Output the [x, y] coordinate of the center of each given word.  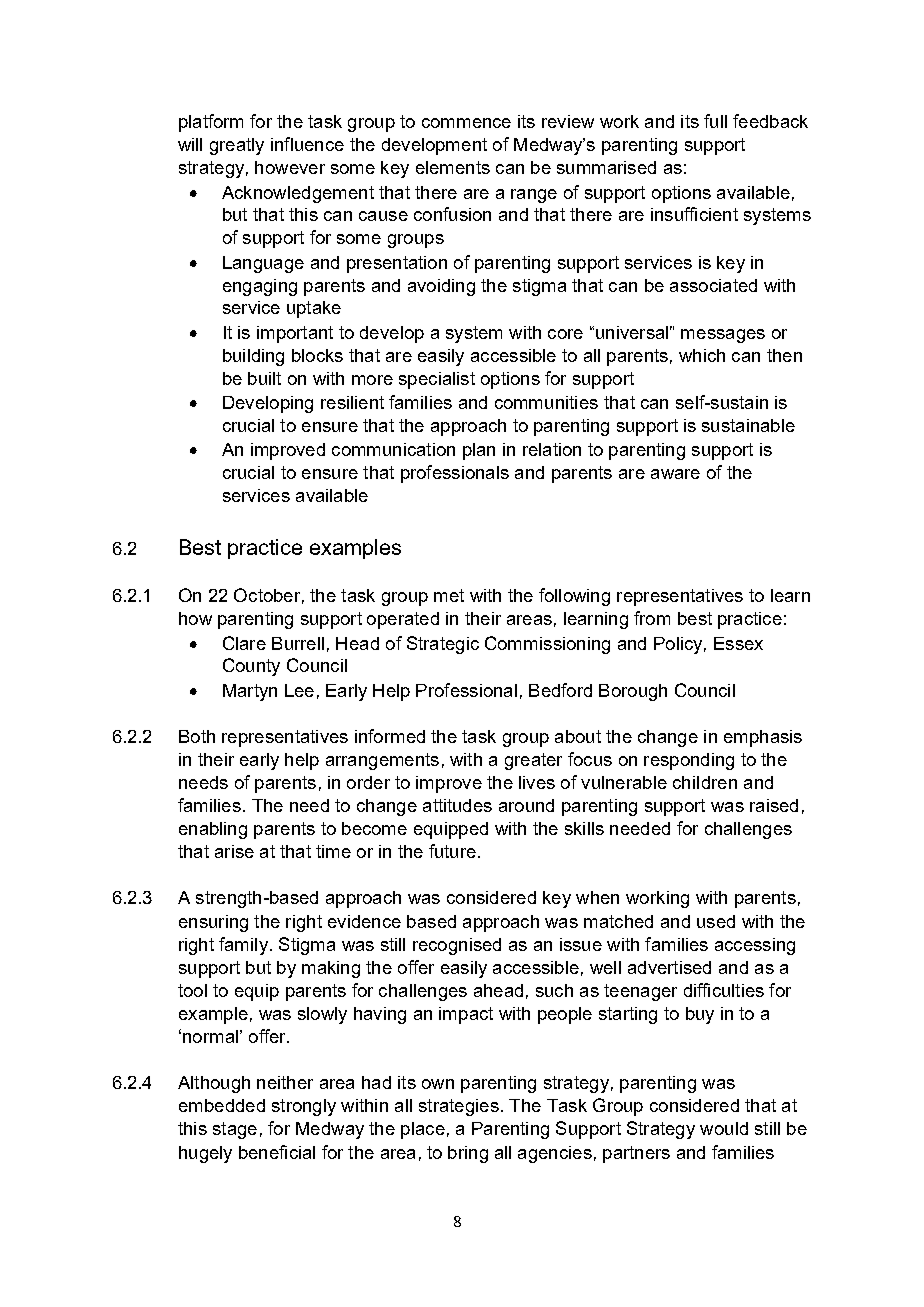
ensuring [213, 923]
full [715, 121]
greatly [237, 146]
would [724, 1128]
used [716, 921]
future [452, 851]
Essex [738, 643]
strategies [459, 1107]
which [702, 355]
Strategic [443, 645]
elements [453, 167]
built [264, 378]
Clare [244, 643]
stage [235, 1130]
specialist [437, 380]
